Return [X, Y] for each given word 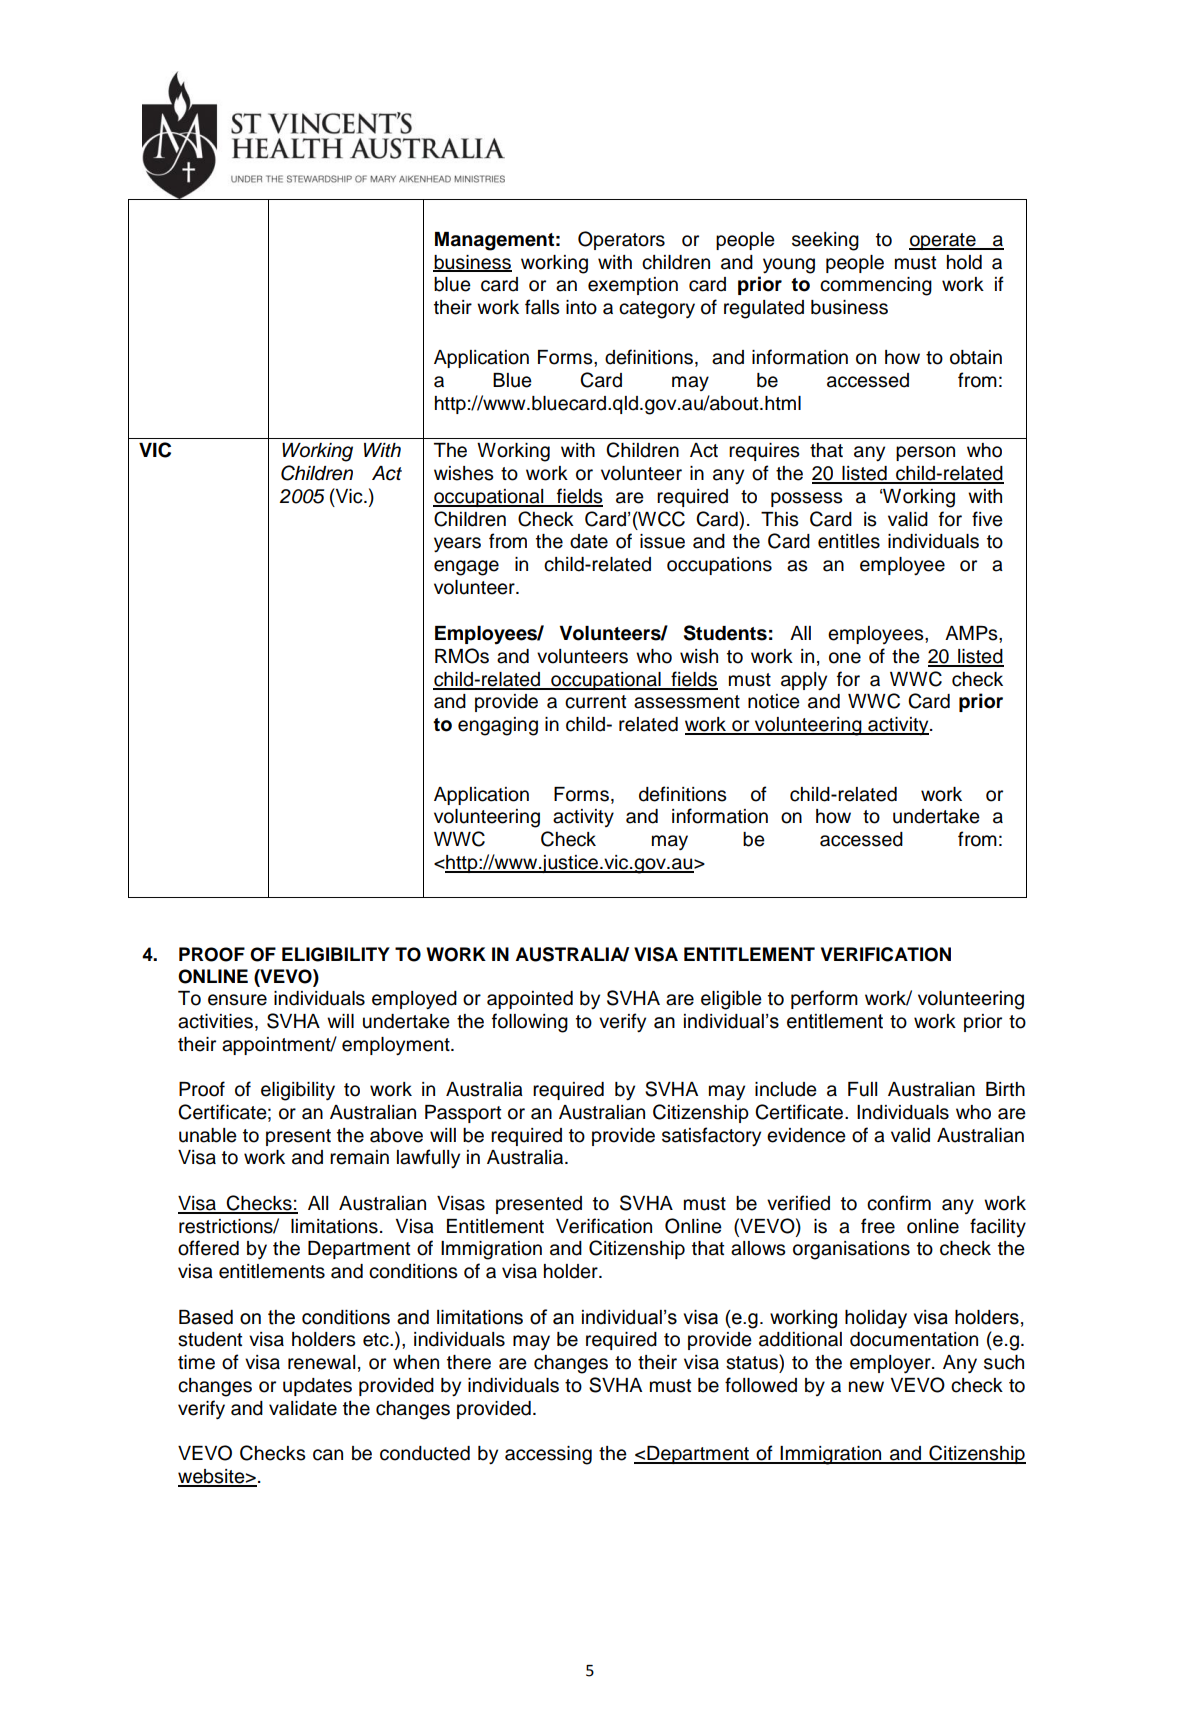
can [328, 1455]
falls [542, 307]
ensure [237, 1000]
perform [824, 999]
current [595, 702]
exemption [633, 286]
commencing [876, 286]
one [845, 658]
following [530, 1023]
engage [466, 568]
